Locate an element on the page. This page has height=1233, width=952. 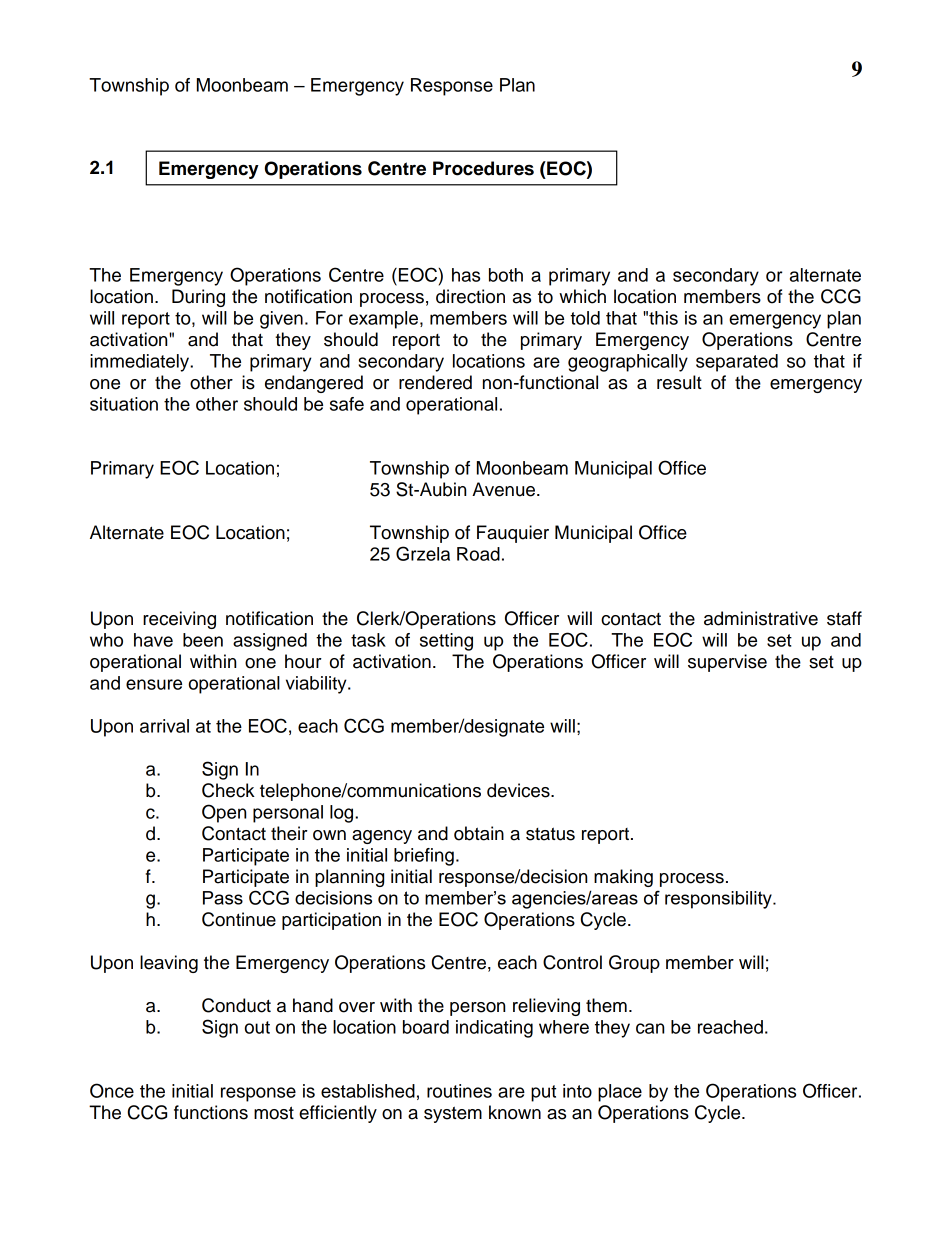
responsibility is located at coordinates (719, 900).
